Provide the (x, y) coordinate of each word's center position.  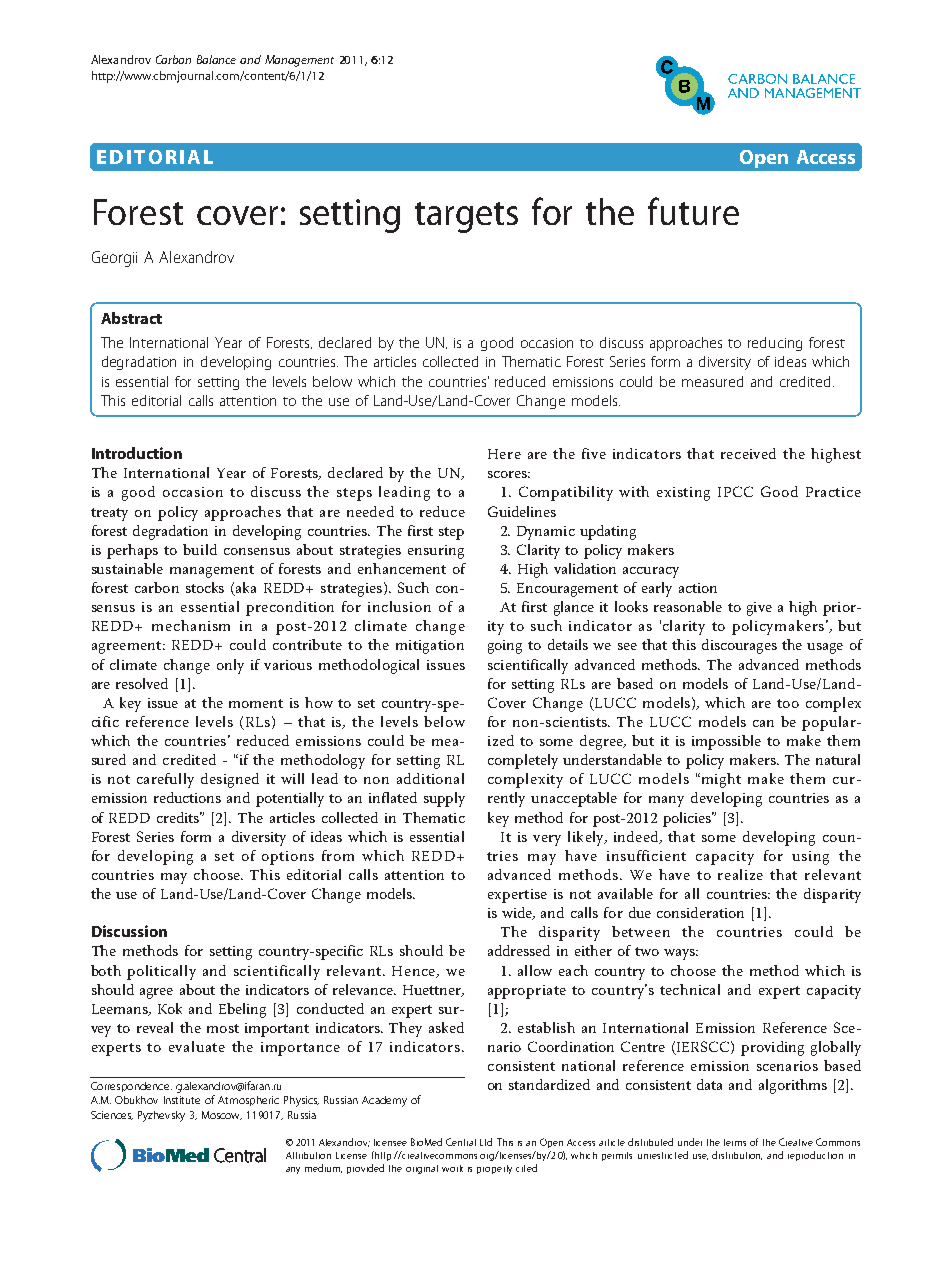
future (693, 211)
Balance (216, 59)
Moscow (222, 1115)
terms (735, 1142)
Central (461, 1142)
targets (466, 217)
